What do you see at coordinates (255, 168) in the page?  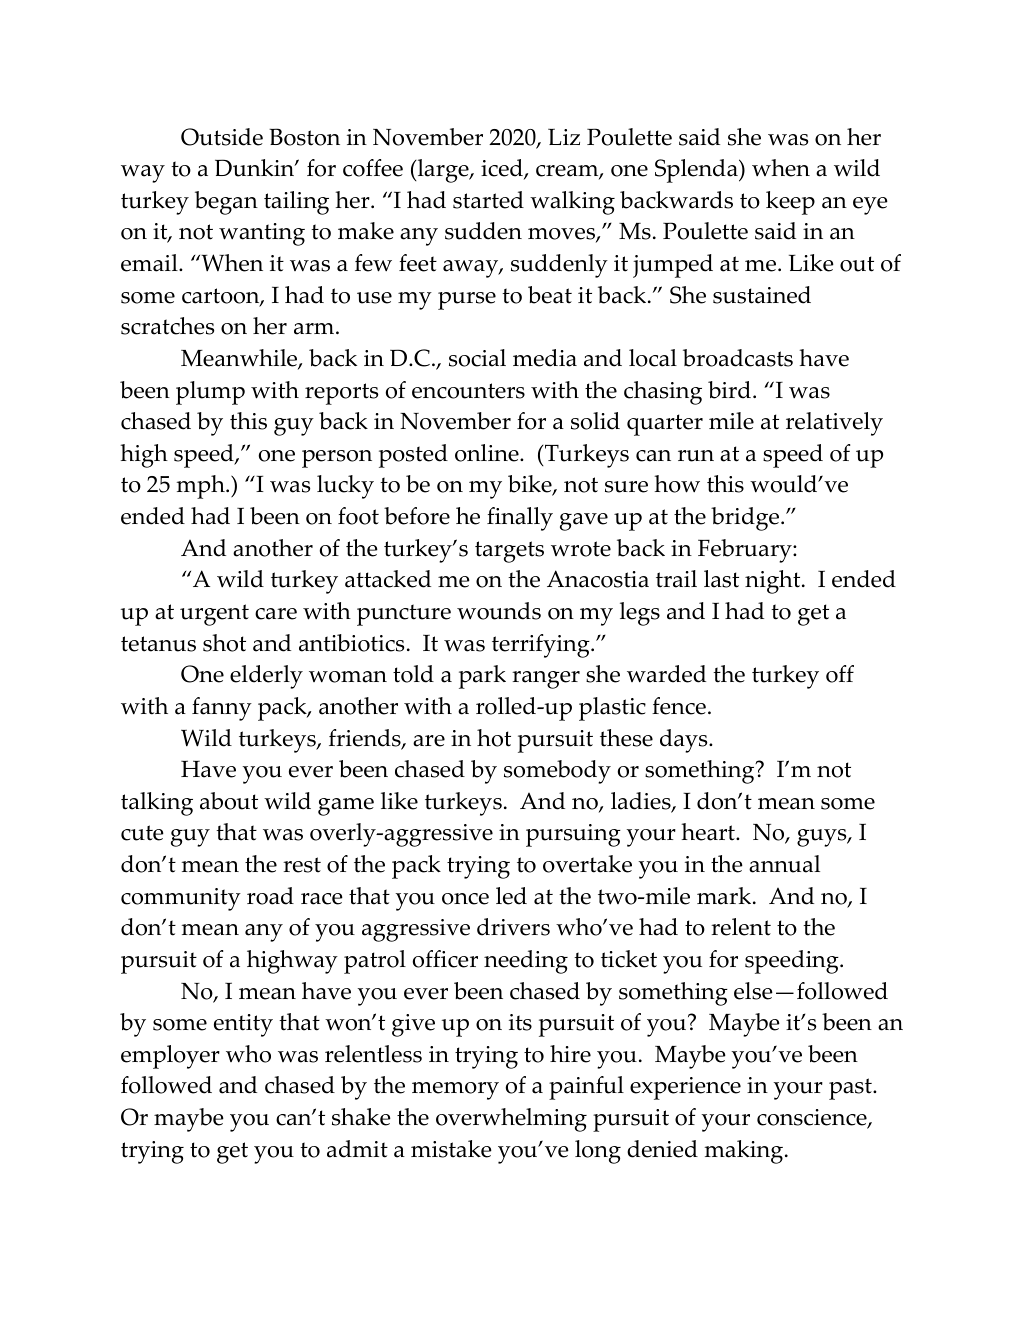 I see `Dunkin` at bounding box center [255, 168].
